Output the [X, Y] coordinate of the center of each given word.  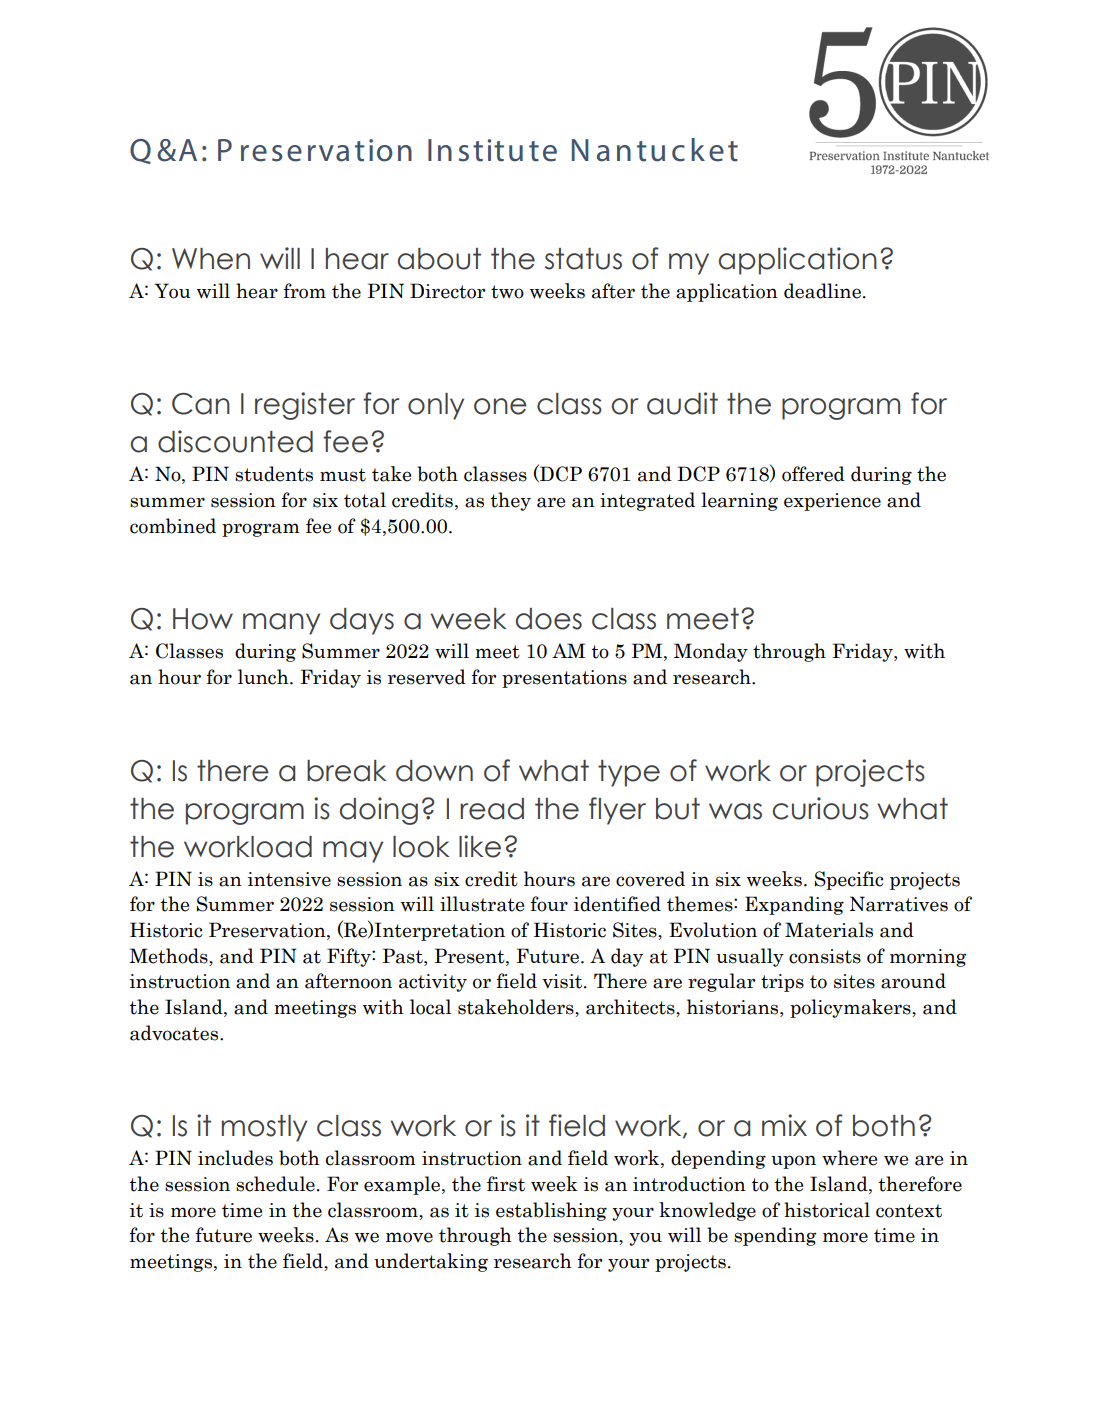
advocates [175, 1033]
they [510, 501]
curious [820, 808]
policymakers [851, 1008]
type [629, 773]
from [304, 291]
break [347, 771]
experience [832, 502]
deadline [822, 291]
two [507, 292]
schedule [275, 1184]
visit [563, 981]
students [274, 474]
